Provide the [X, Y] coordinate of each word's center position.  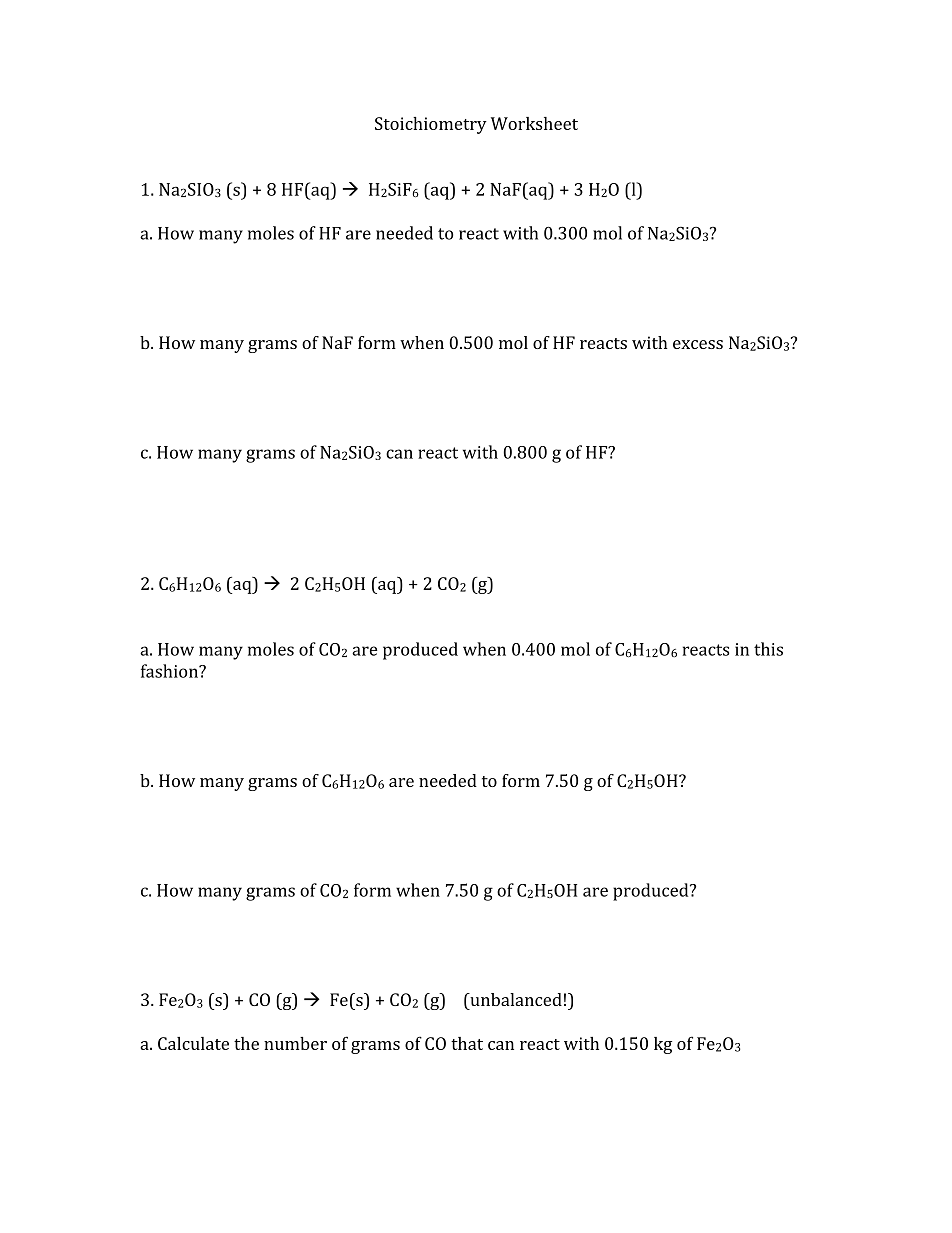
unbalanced [515, 999]
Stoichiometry [431, 125]
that [467, 1043]
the [246, 1043]
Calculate [193, 1043]
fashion [170, 671]
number [295, 1043]
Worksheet [534, 123]
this [768, 649]
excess [698, 344]
